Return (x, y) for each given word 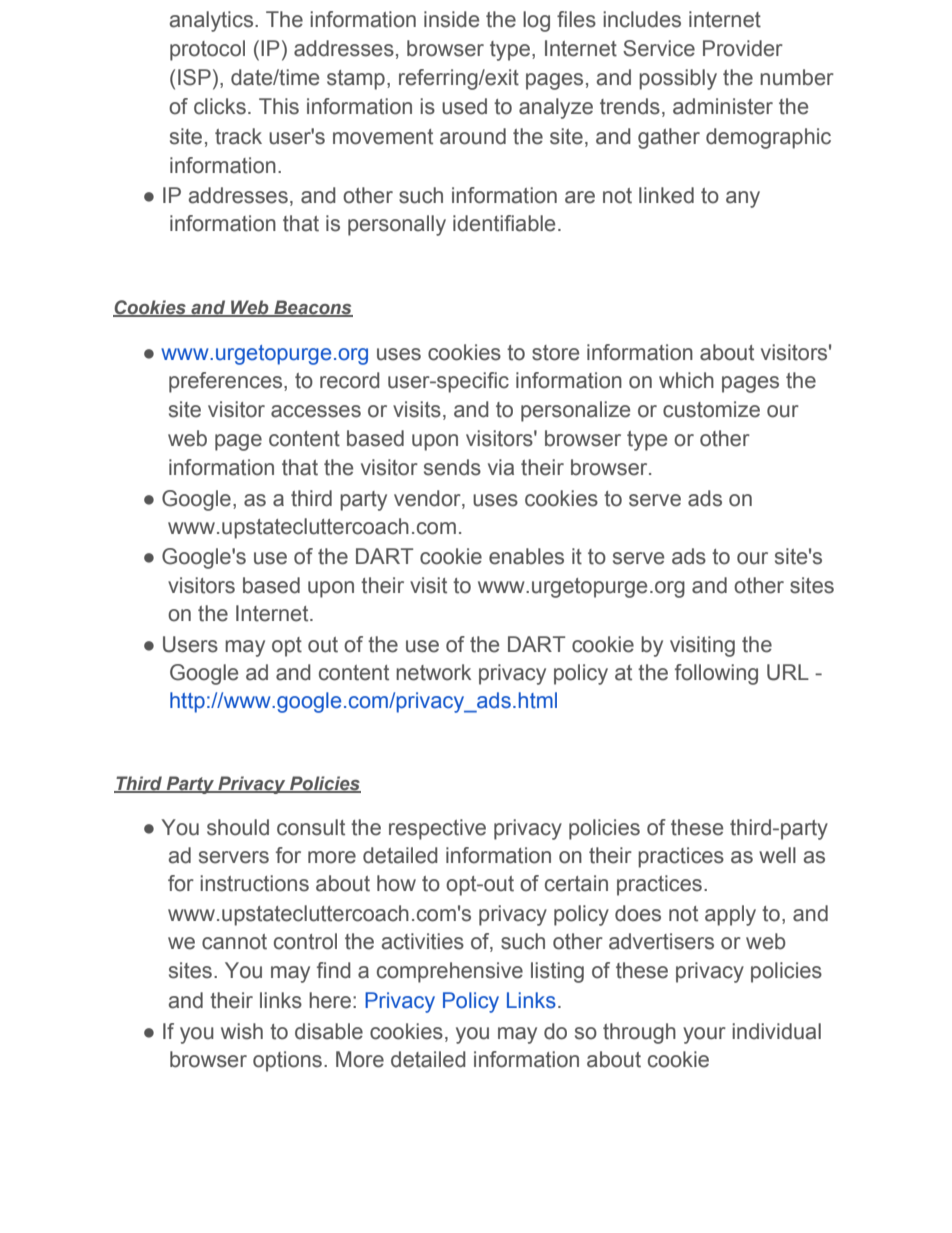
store (555, 353)
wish (242, 1031)
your (704, 1035)
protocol (207, 50)
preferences (227, 382)
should (238, 827)
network (433, 672)
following (716, 674)
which (686, 380)
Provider (743, 48)
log (536, 21)
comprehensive (450, 972)
